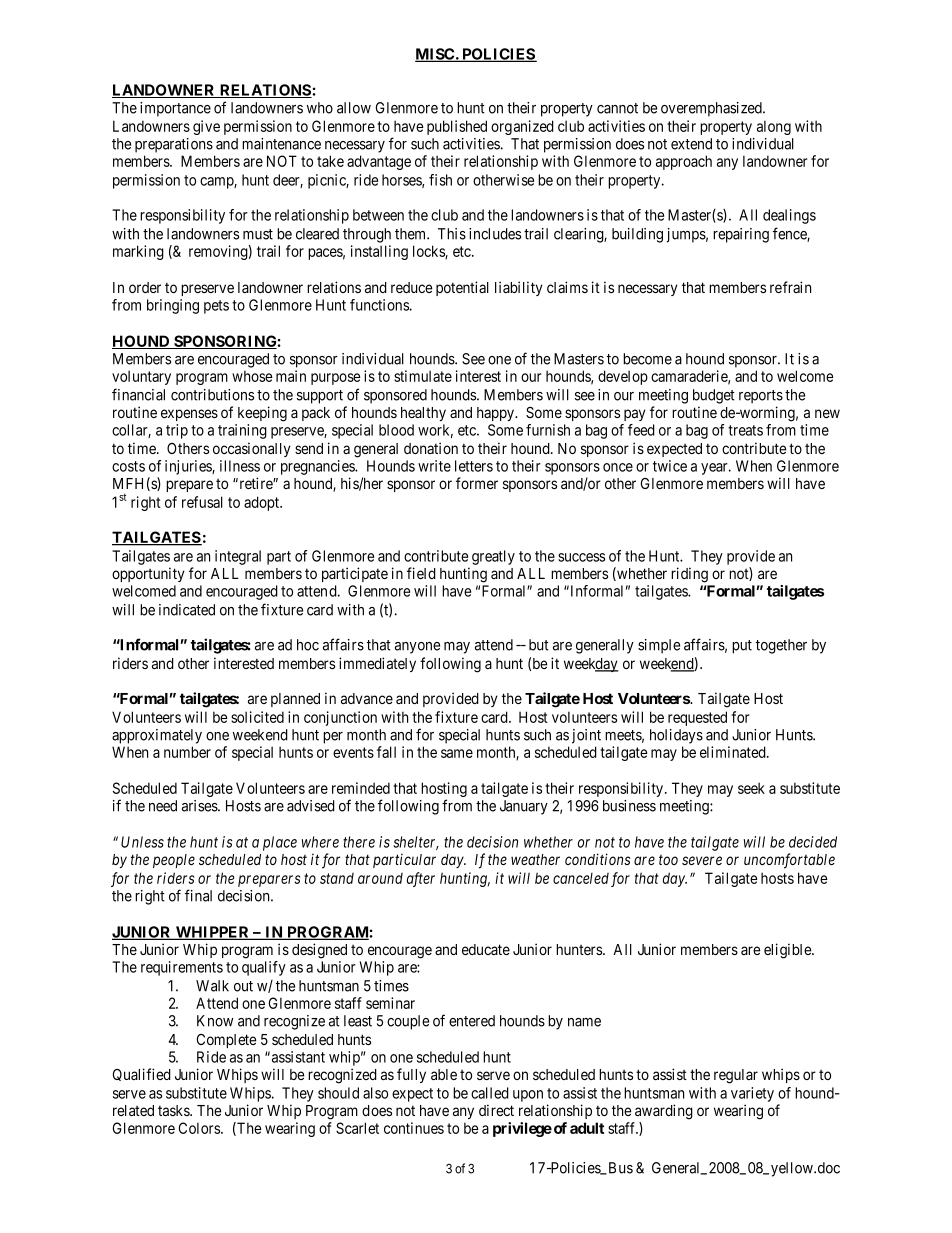 This document has height=1233, width=952. I want to click on give, so click(206, 127).
